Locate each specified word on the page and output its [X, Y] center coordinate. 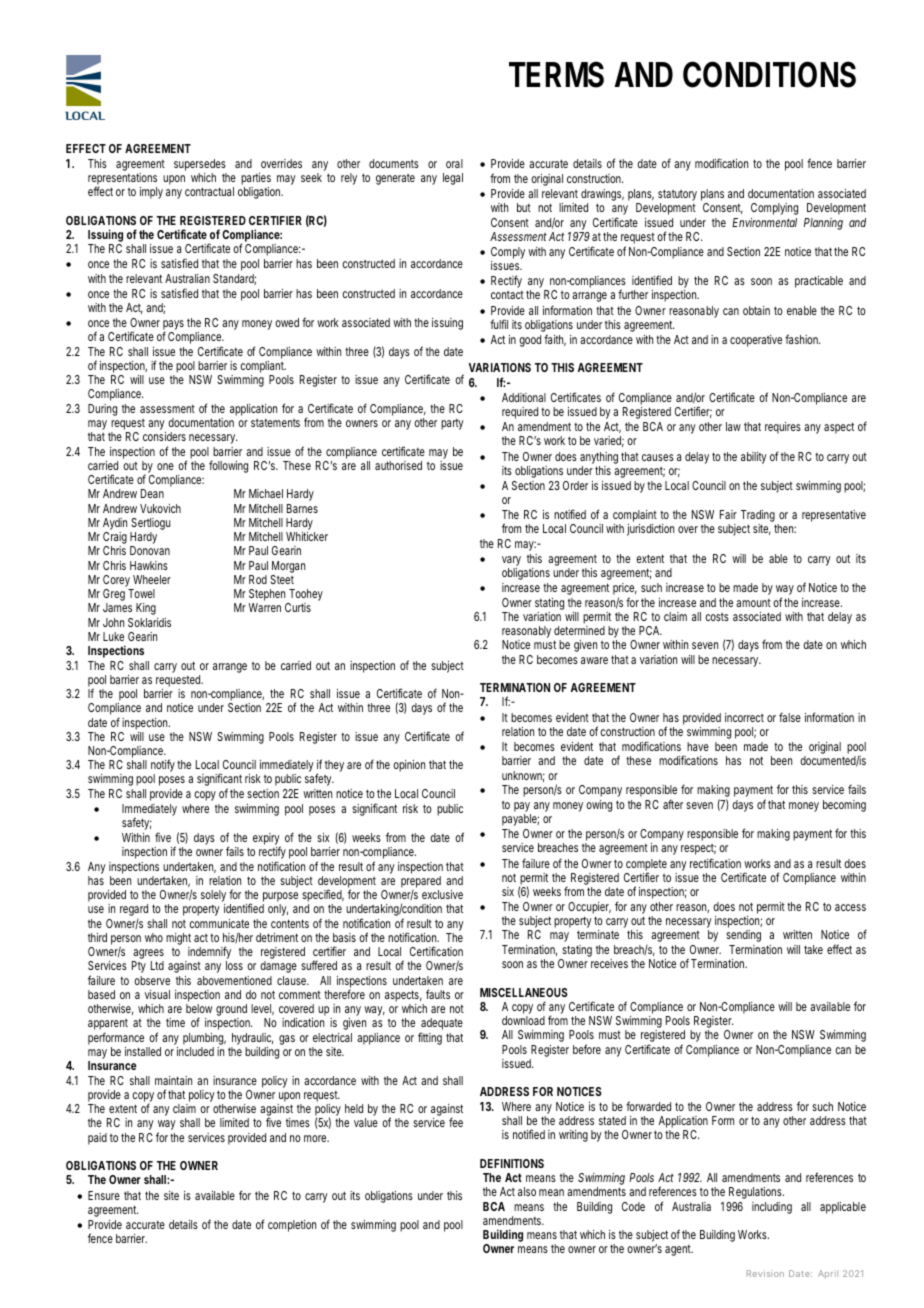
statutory [677, 196]
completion [292, 1226]
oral [454, 163]
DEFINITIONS [512, 1163]
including [772, 1208]
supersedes [200, 165]
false [790, 717]
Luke [113, 636]
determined [579, 630]
